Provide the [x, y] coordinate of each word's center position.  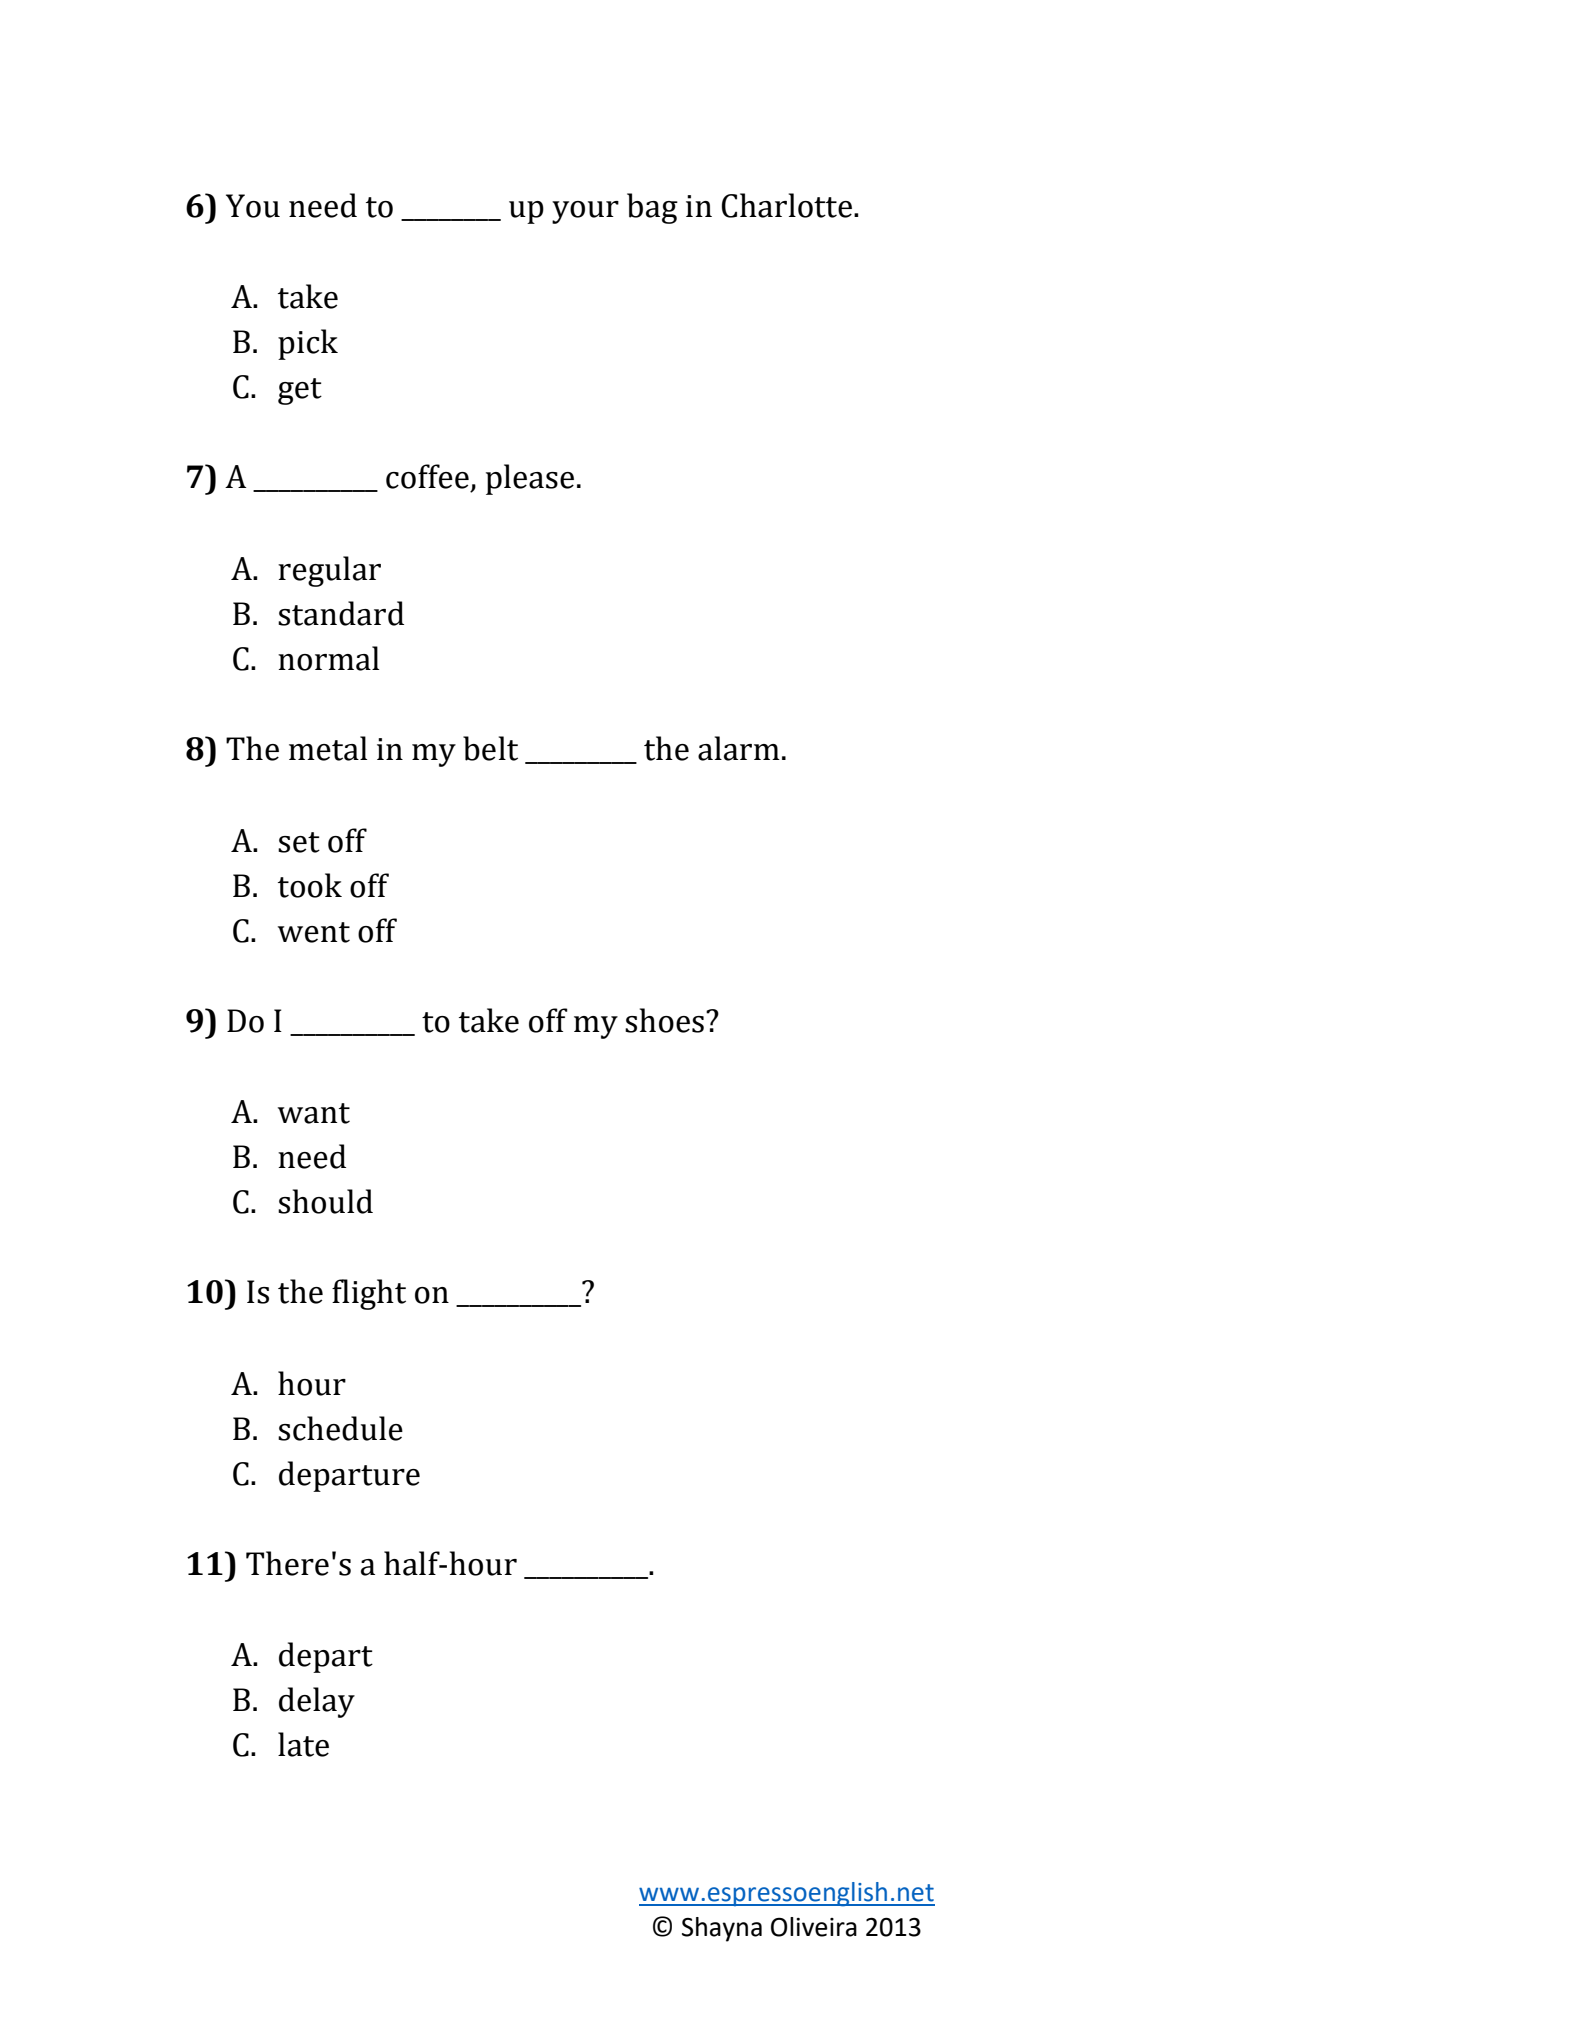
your [585, 212]
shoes [664, 1020]
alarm [739, 748]
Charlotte [787, 205]
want [314, 1113]
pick [308, 344]
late [303, 1744]
